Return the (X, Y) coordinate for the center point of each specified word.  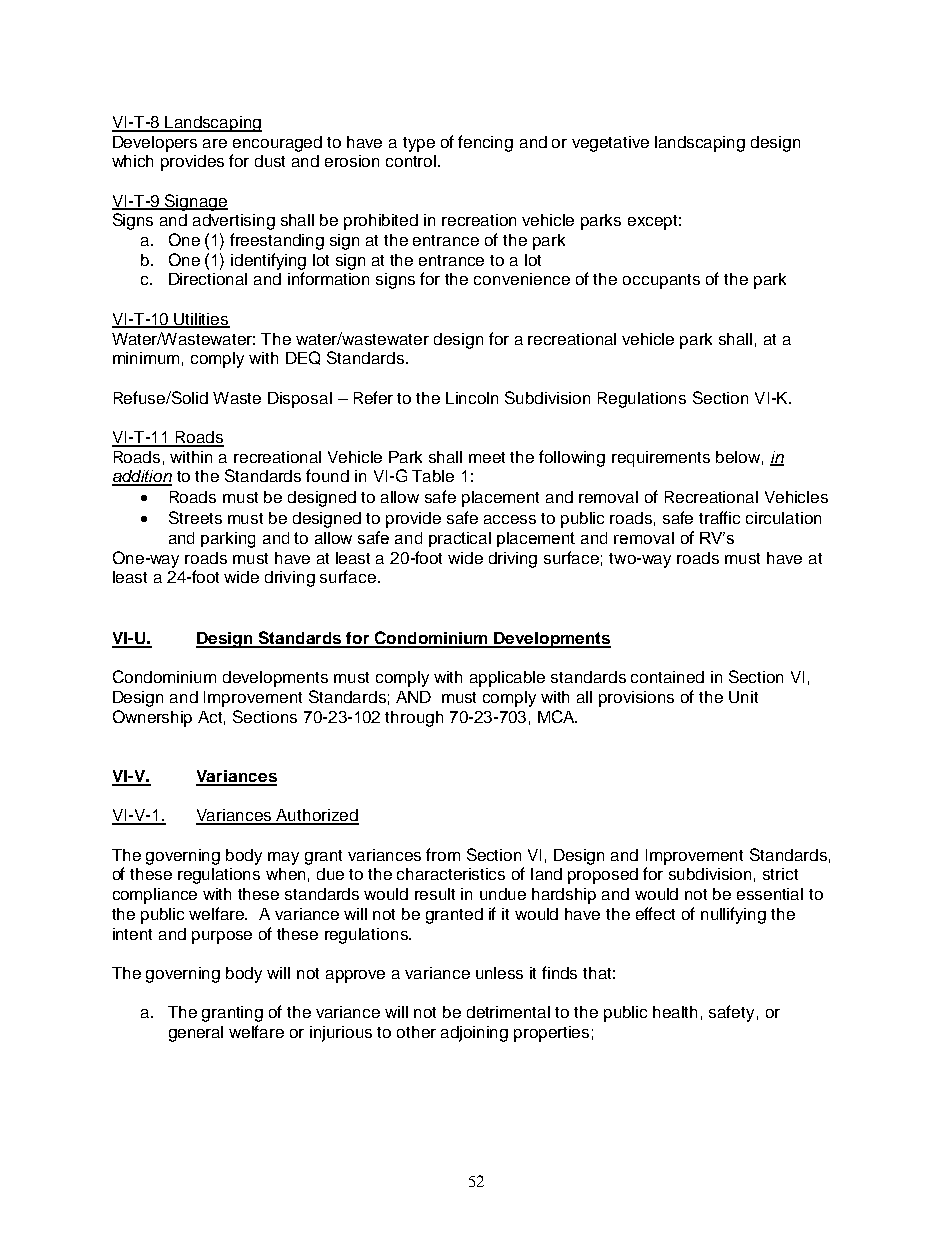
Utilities (201, 320)
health (675, 1012)
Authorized (317, 816)
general (196, 1034)
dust (270, 161)
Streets (195, 517)
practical (460, 539)
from (443, 854)
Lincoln (472, 398)
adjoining (474, 1034)
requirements (661, 459)
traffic (719, 517)
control (412, 161)
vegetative (610, 144)
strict (780, 874)
